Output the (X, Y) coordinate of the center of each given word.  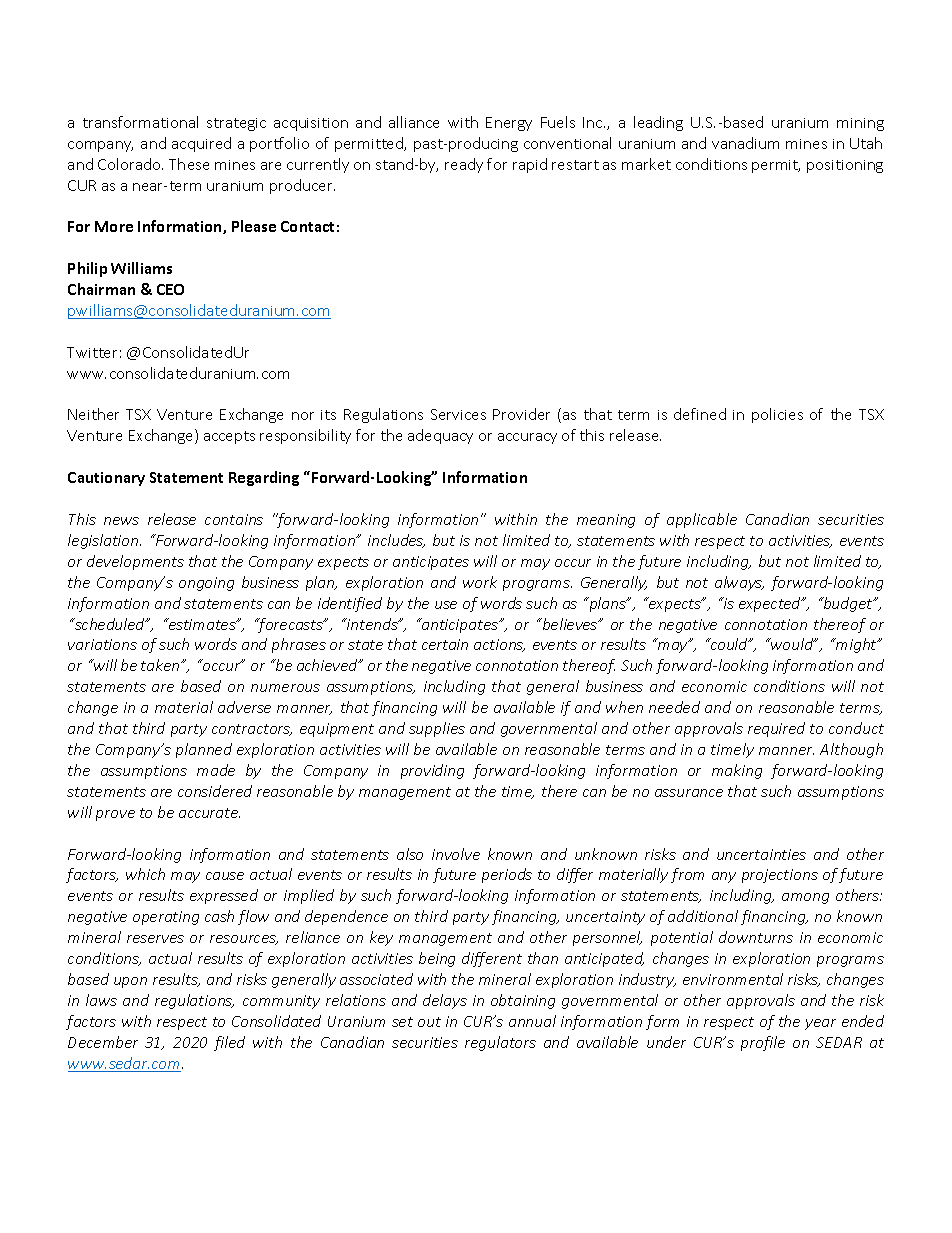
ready (464, 165)
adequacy (440, 436)
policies (777, 415)
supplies (437, 729)
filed (229, 1043)
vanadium (745, 143)
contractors (252, 730)
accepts (229, 437)
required (776, 729)
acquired (201, 144)
